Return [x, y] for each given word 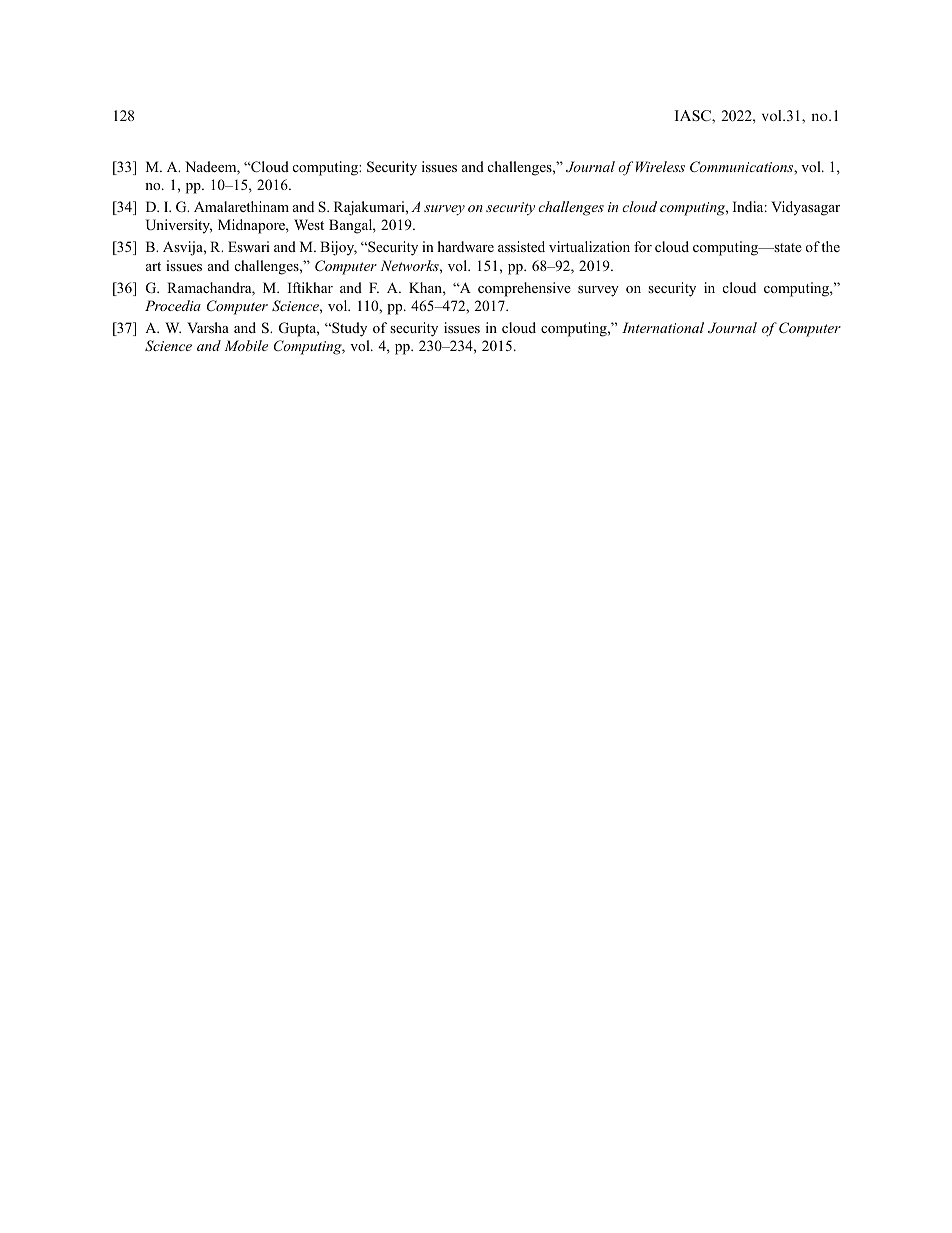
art [153, 266]
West [309, 224]
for [643, 246]
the [830, 246]
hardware [466, 246]
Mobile [246, 345]
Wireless [660, 166]
